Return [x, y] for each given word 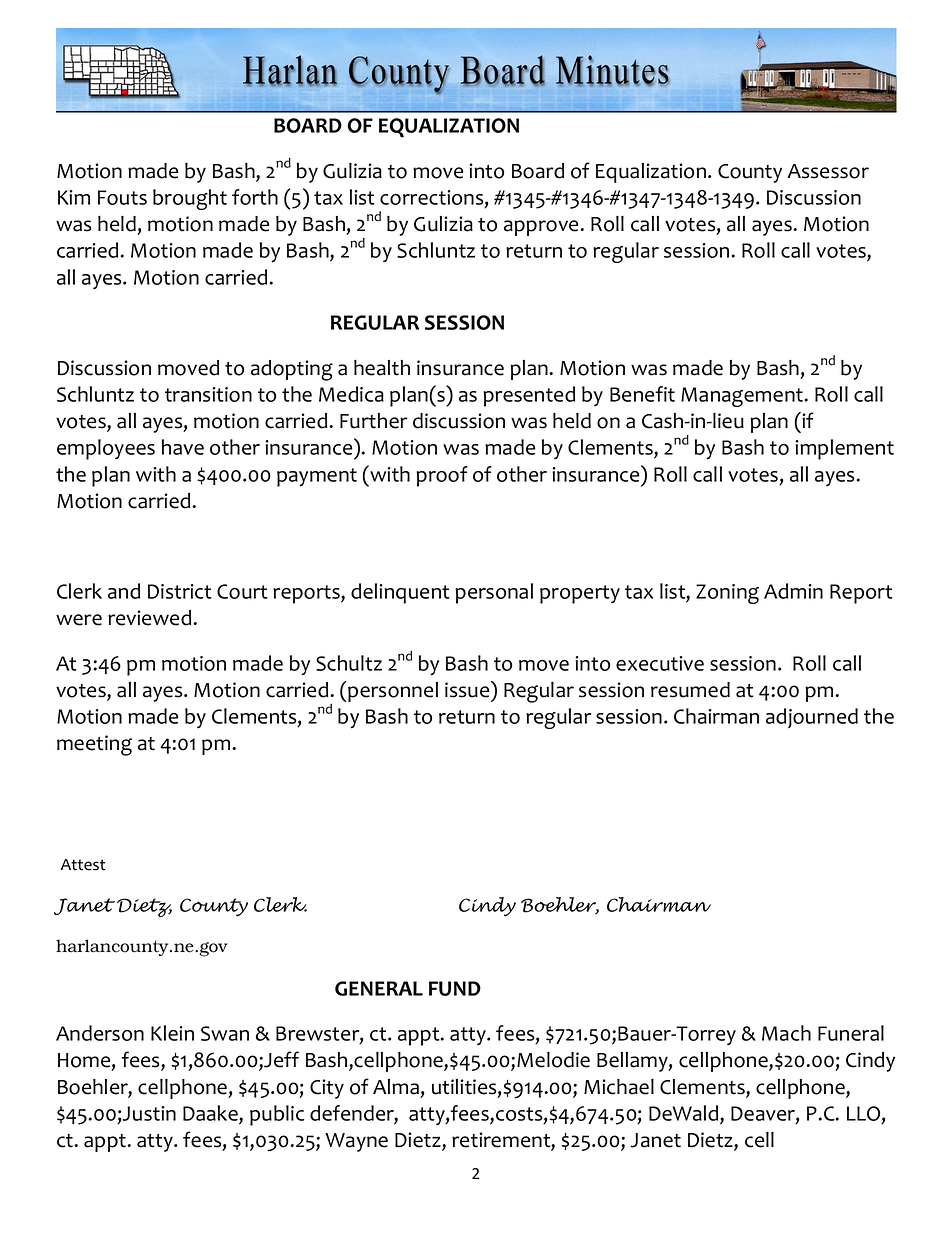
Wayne [356, 1142]
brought [190, 199]
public [277, 1115]
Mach [786, 1033]
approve [542, 228]
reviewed [151, 618]
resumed [690, 690]
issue [468, 689]
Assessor [828, 171]
